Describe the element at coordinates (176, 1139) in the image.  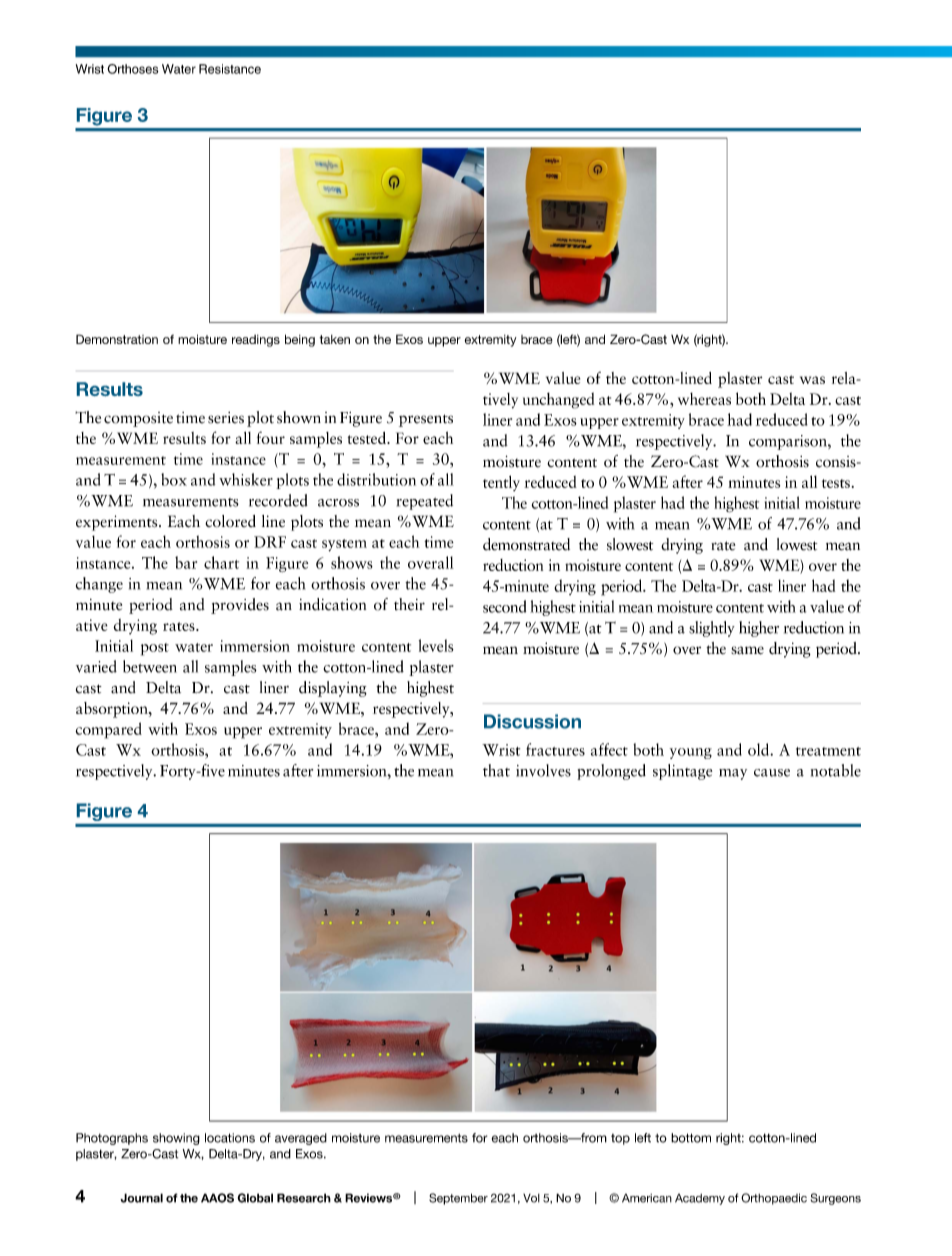
I see `showing` at that location.
